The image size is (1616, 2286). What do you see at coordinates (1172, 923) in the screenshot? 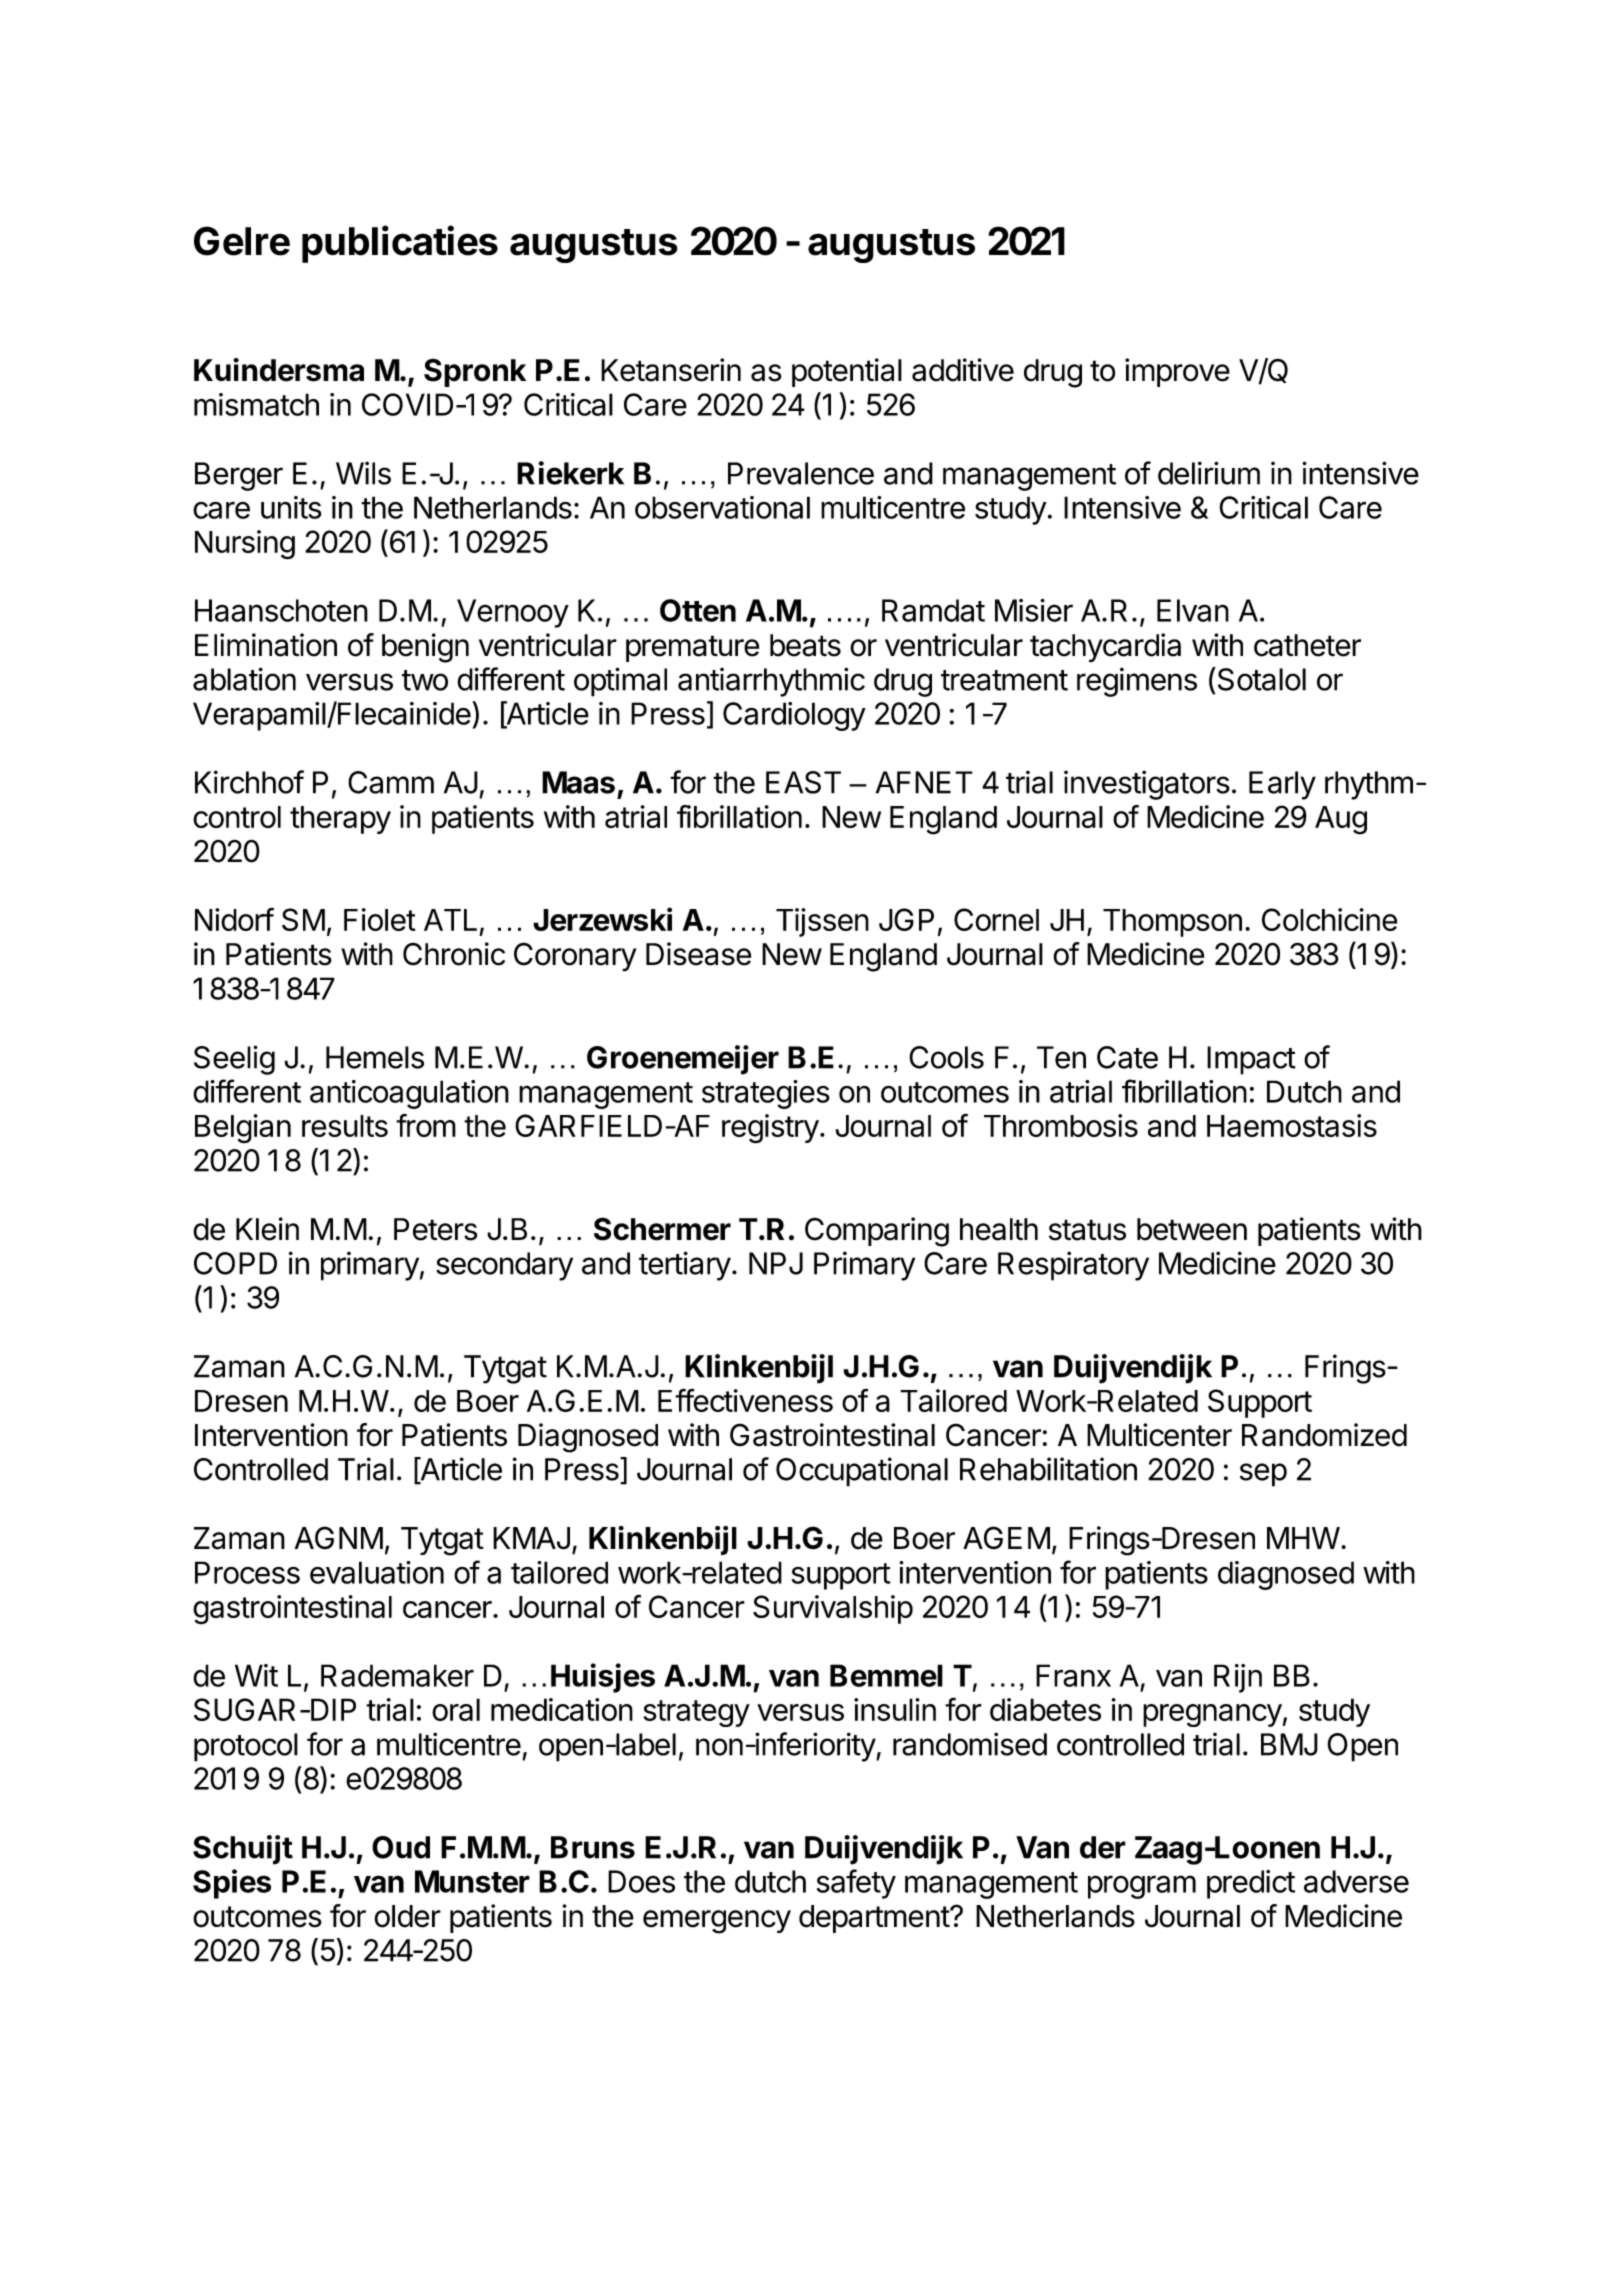
I see `Thompson` at bounding box center [1172, 923].
